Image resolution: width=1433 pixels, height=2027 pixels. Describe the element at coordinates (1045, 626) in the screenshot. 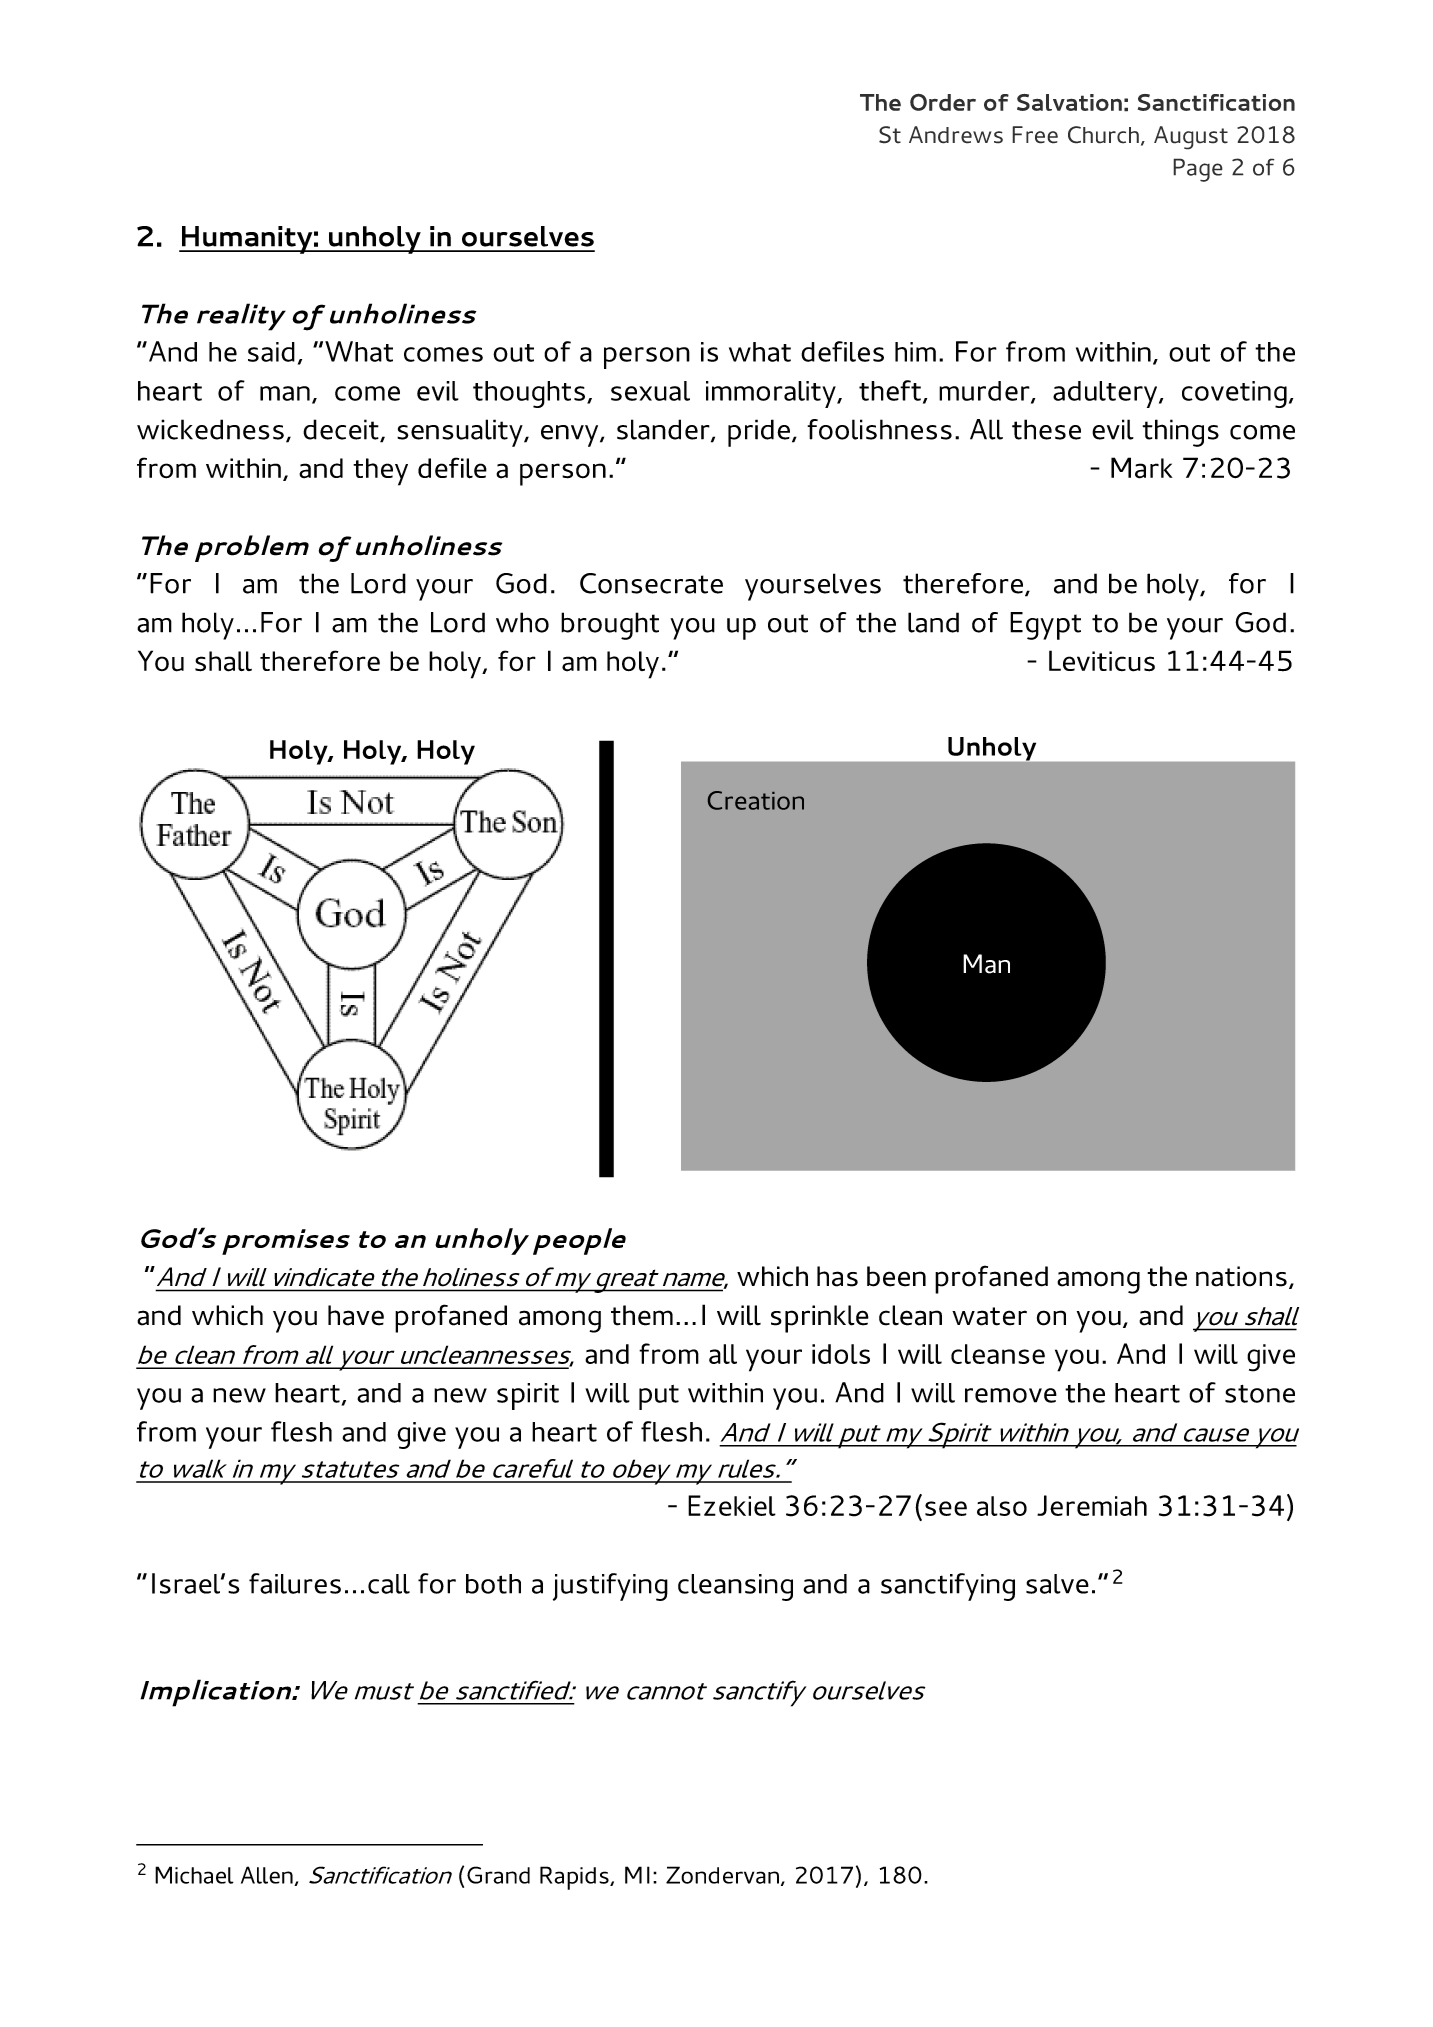

I see `Egypt` at that location.
